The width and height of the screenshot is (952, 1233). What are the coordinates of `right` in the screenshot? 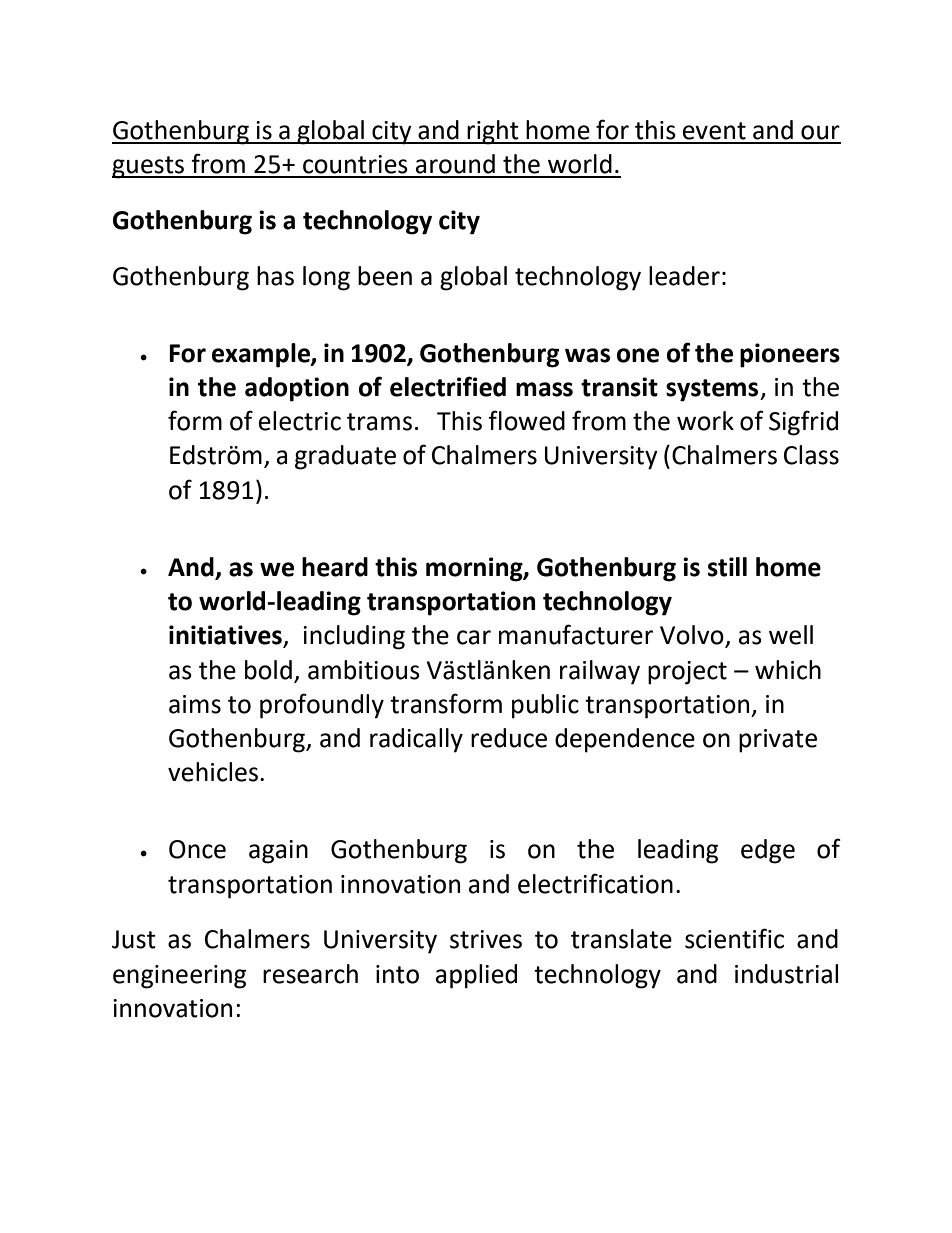 It's located at (493, 132).
